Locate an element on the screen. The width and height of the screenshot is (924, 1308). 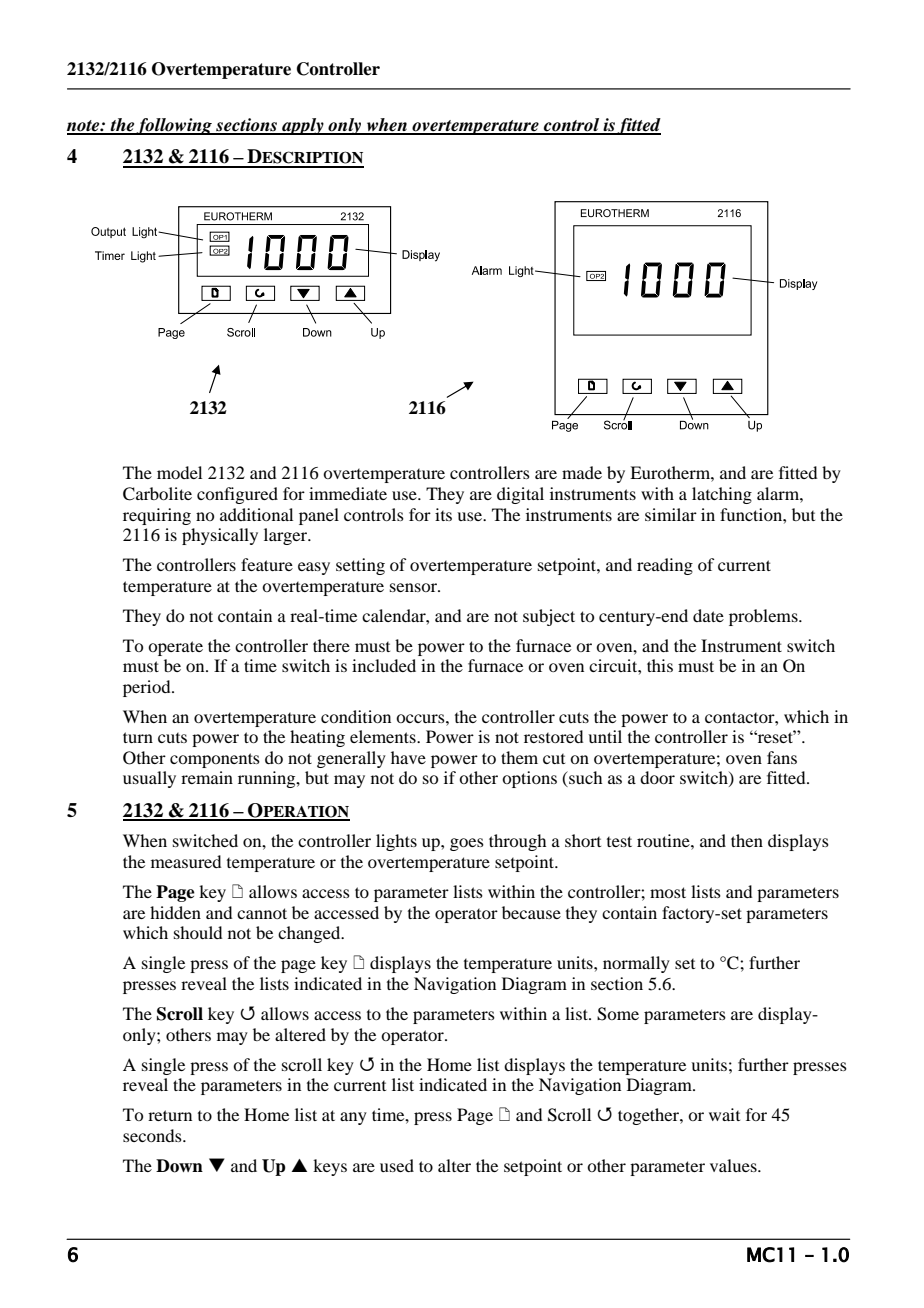
used is located at coordinates (397, 1165).
